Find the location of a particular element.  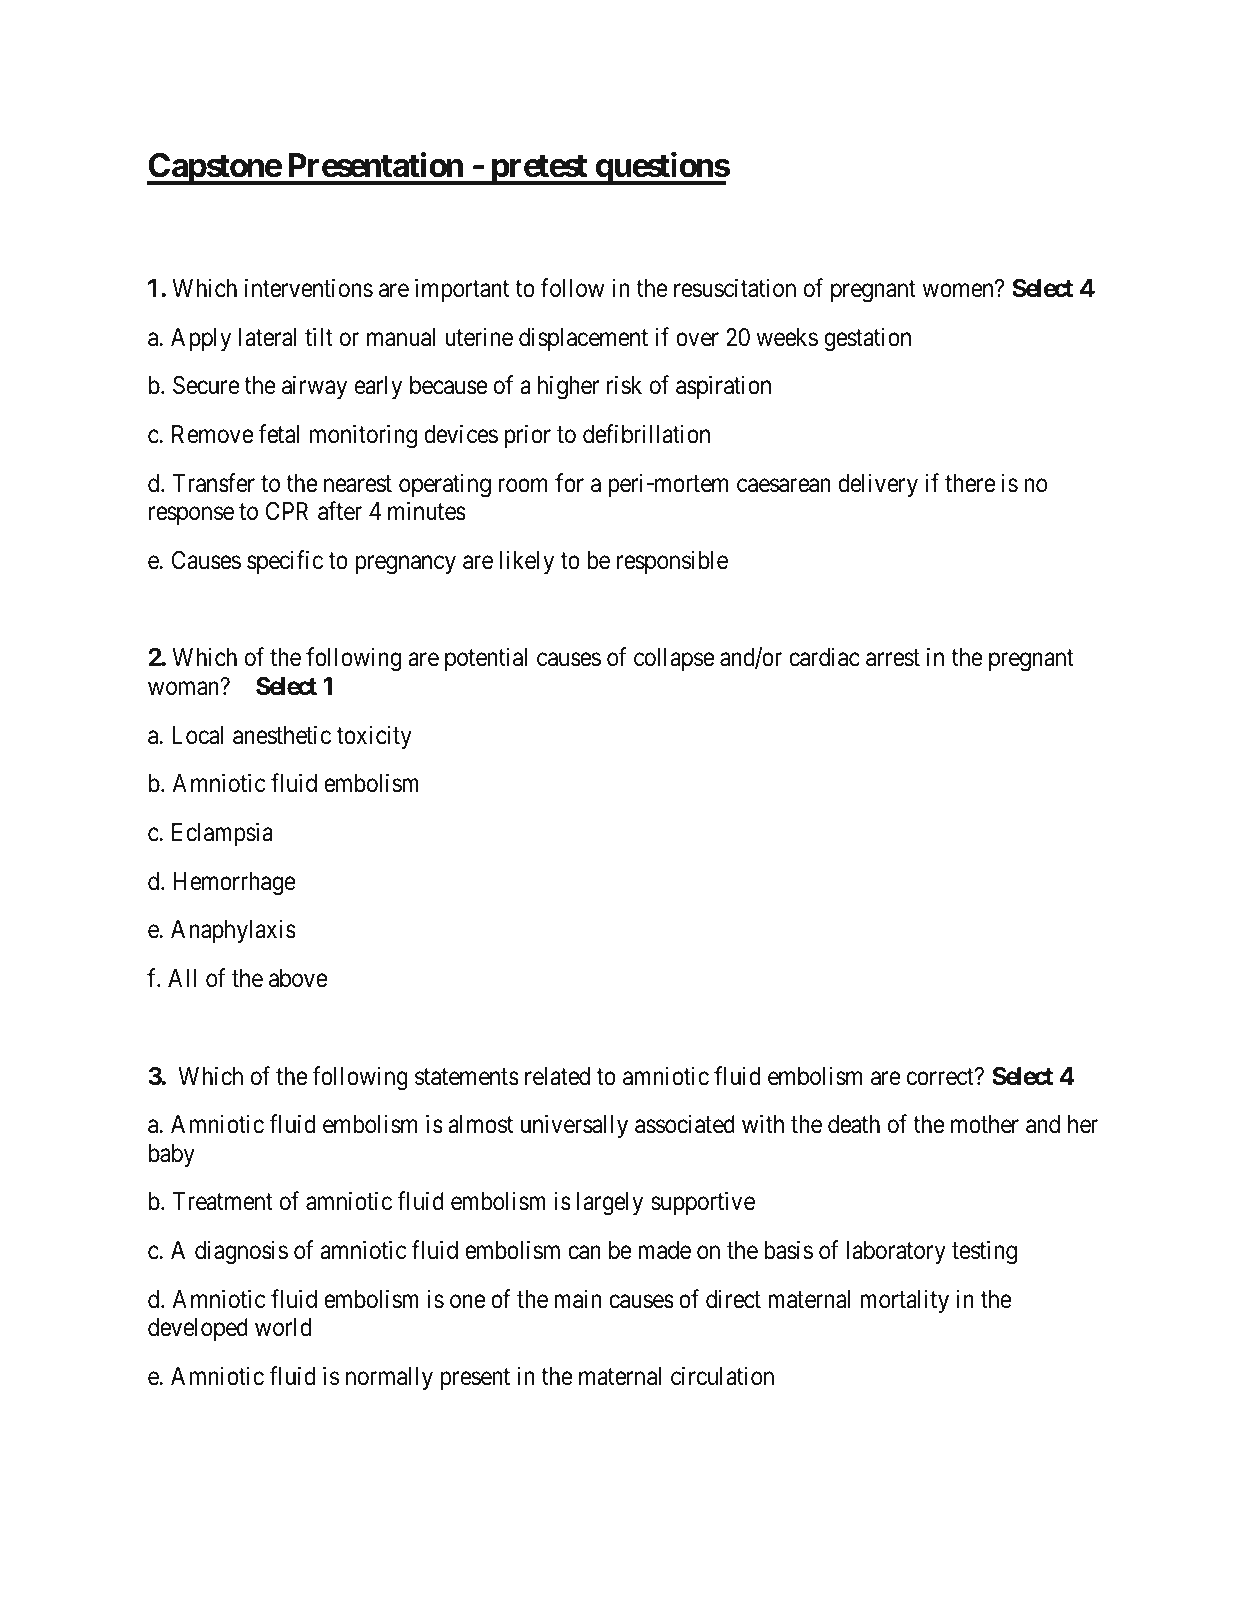

death is located at coordinates (854, 1124).
